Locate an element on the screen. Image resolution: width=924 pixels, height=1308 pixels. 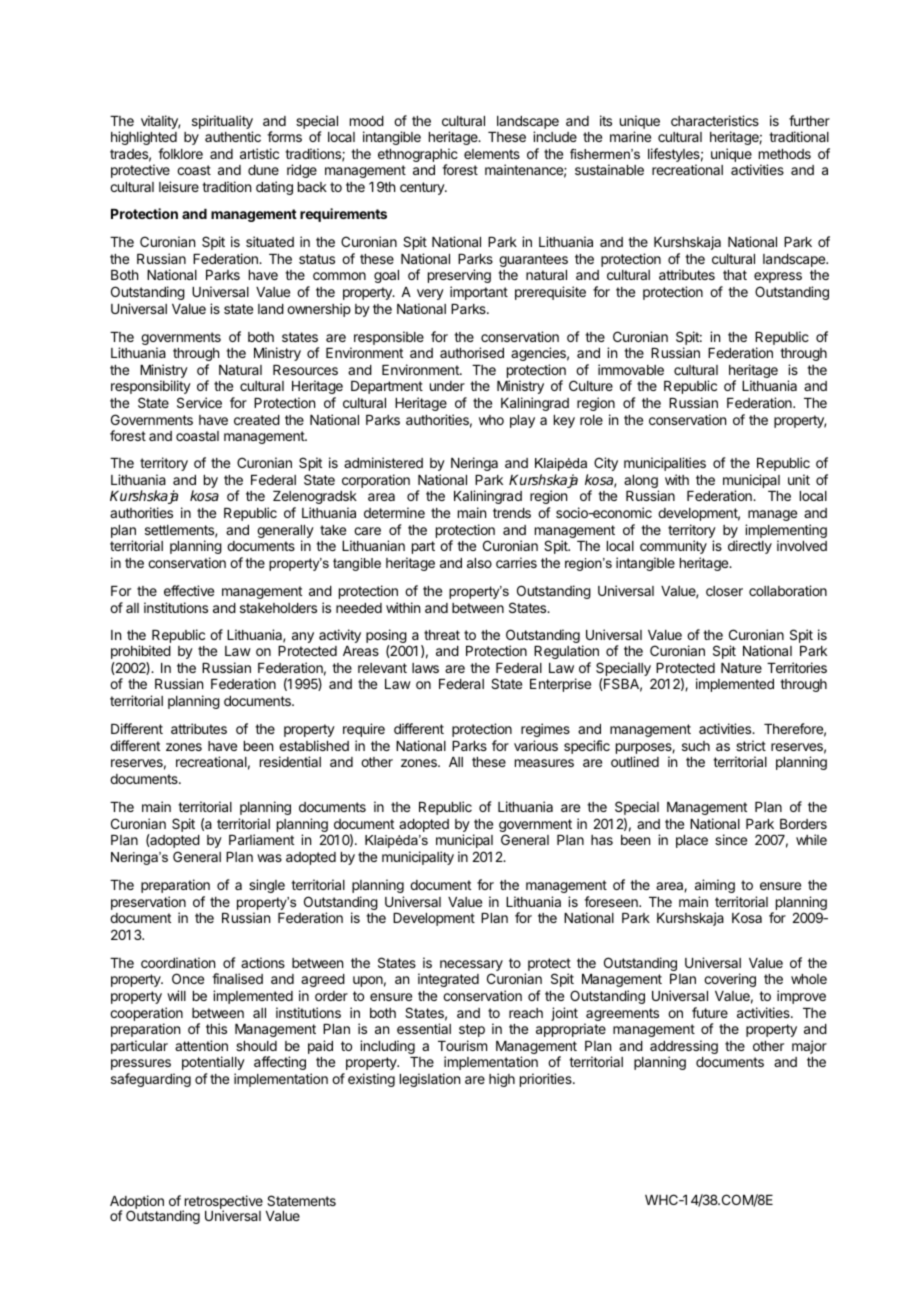
threat is located at coordinates (442, 635).
